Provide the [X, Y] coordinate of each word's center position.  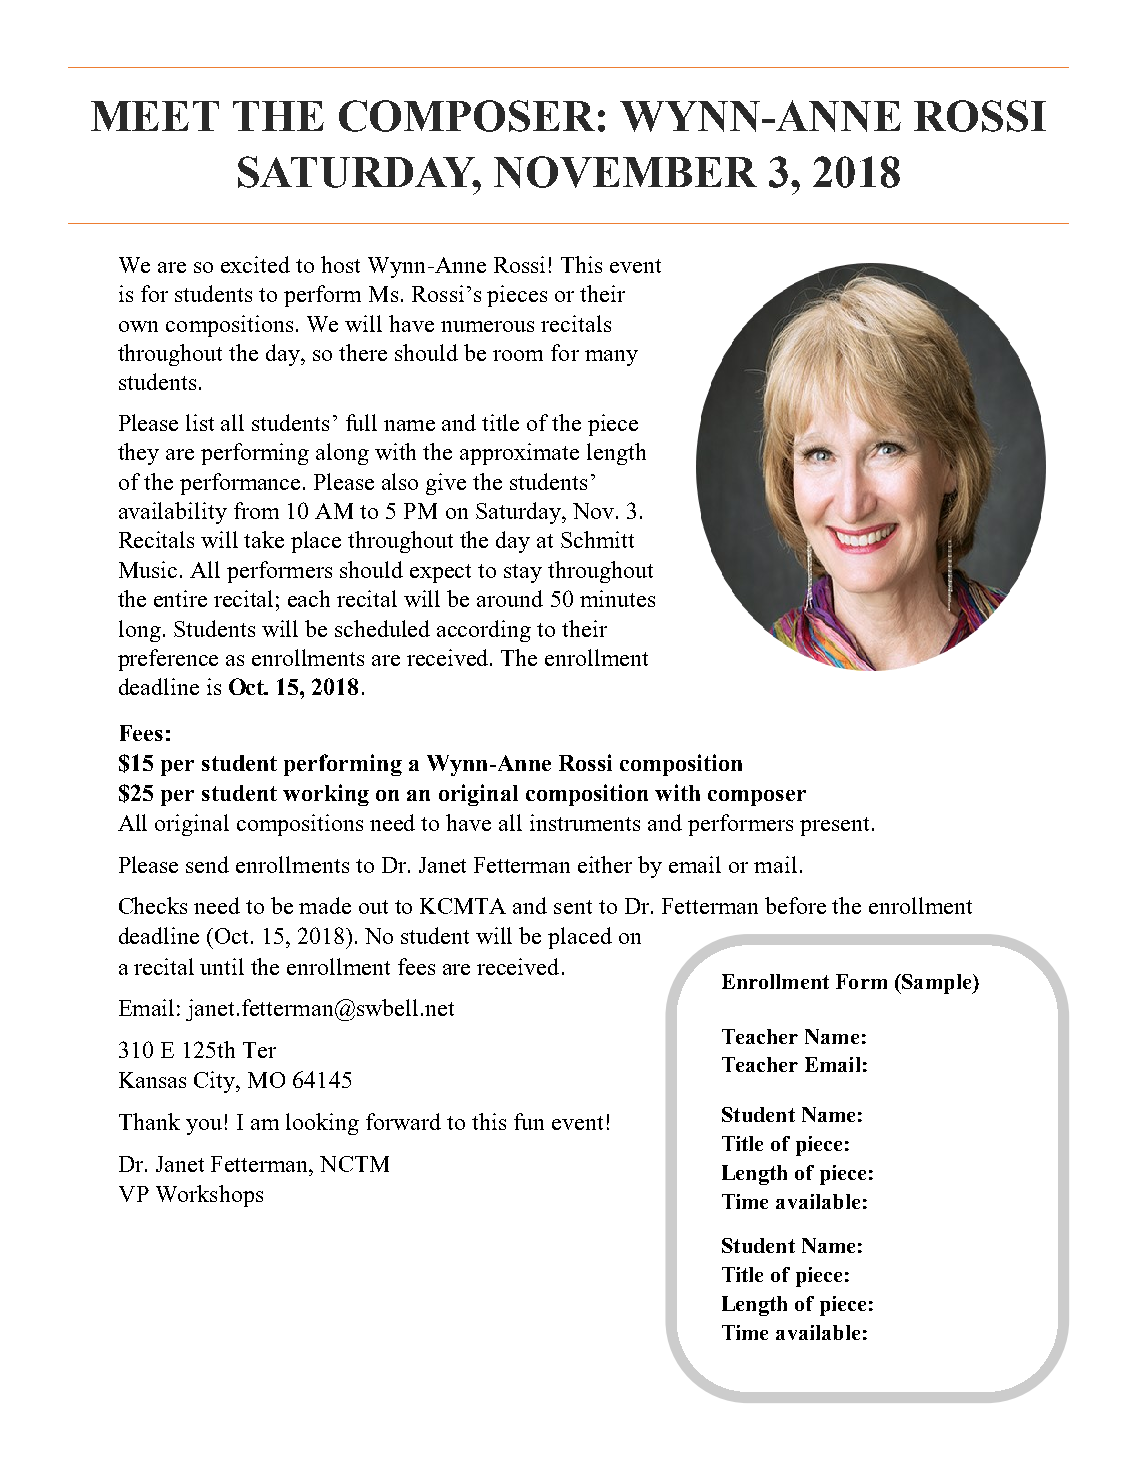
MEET [155, 116]
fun [529, 1121]
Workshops [209, 1196]
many [611, 358]
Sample [937, 984]
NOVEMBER [625, 172]
